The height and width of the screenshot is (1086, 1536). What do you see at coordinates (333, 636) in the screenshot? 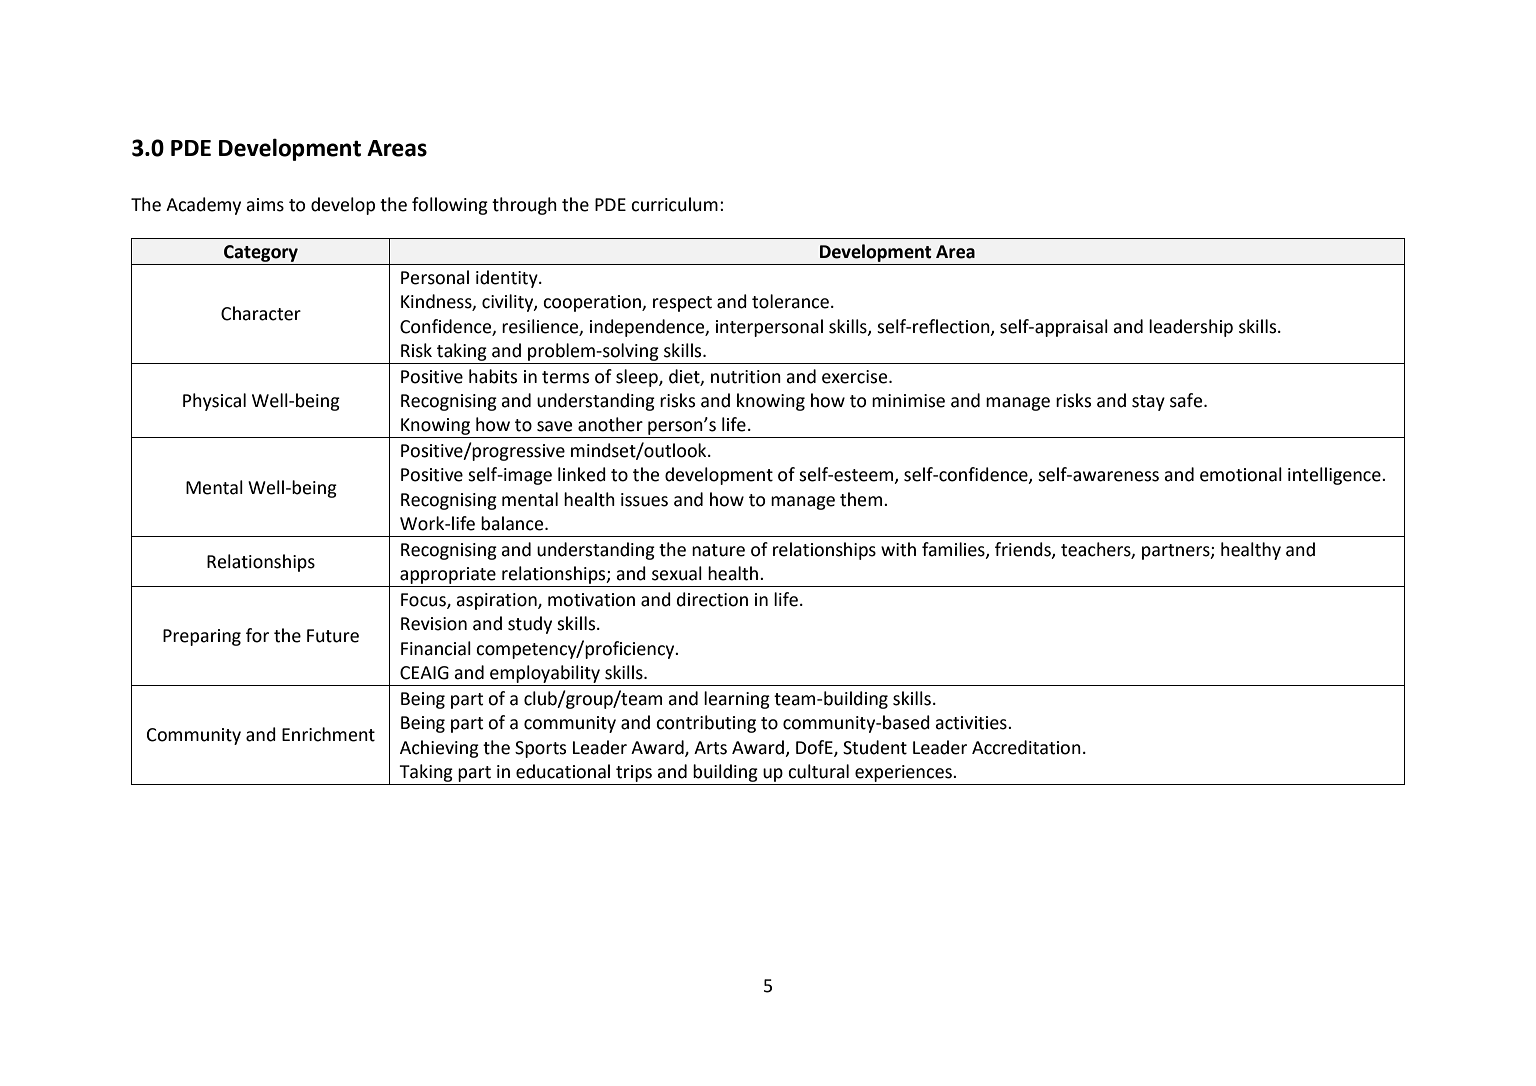
I see `Future` at bounding box center [333, 636].
